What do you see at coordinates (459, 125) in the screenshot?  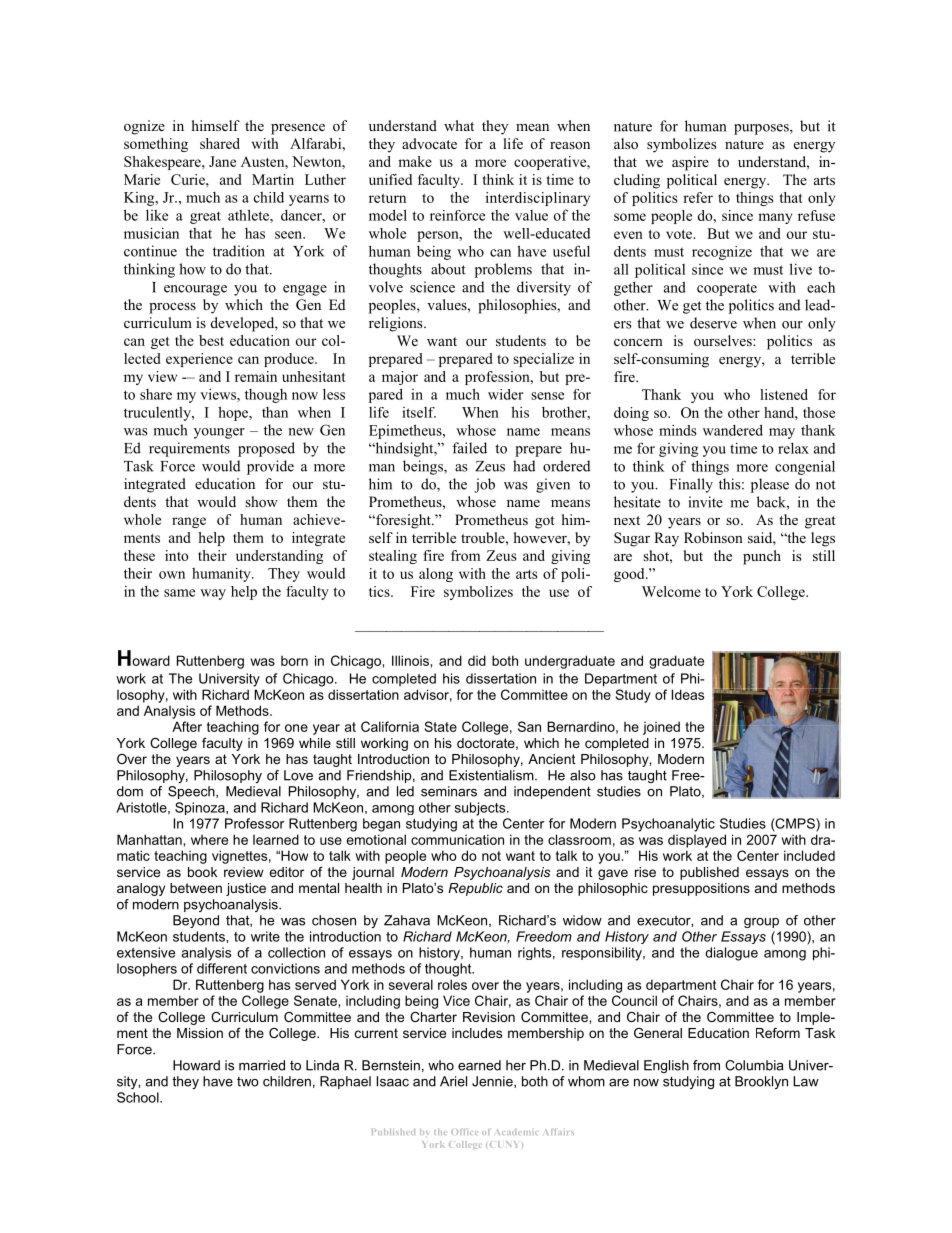 I see `what` at bounding box center [459, 125].
